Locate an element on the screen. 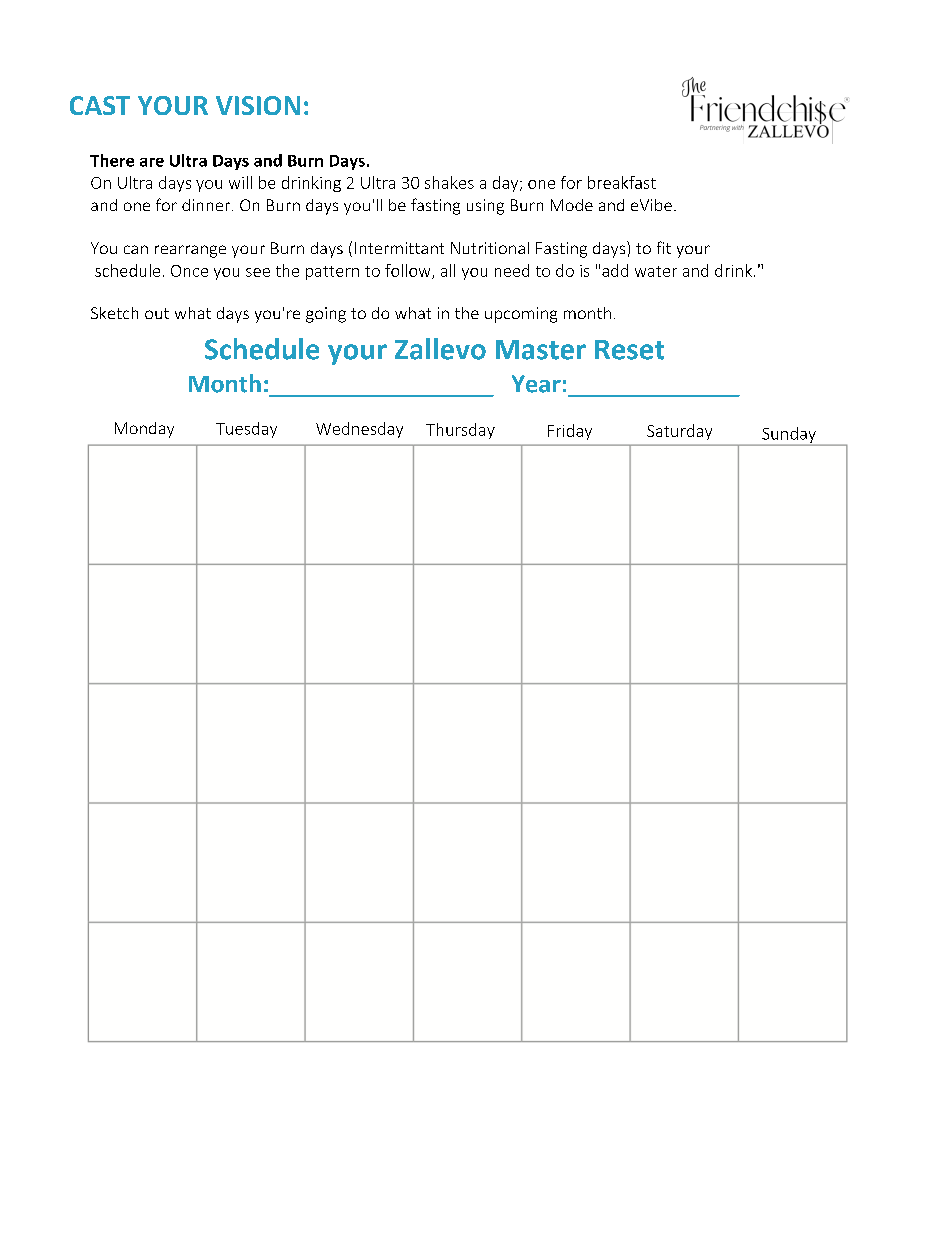 The height and width of the screenshot is (1233, 952). Reset is located at coordinates (629, 350).
